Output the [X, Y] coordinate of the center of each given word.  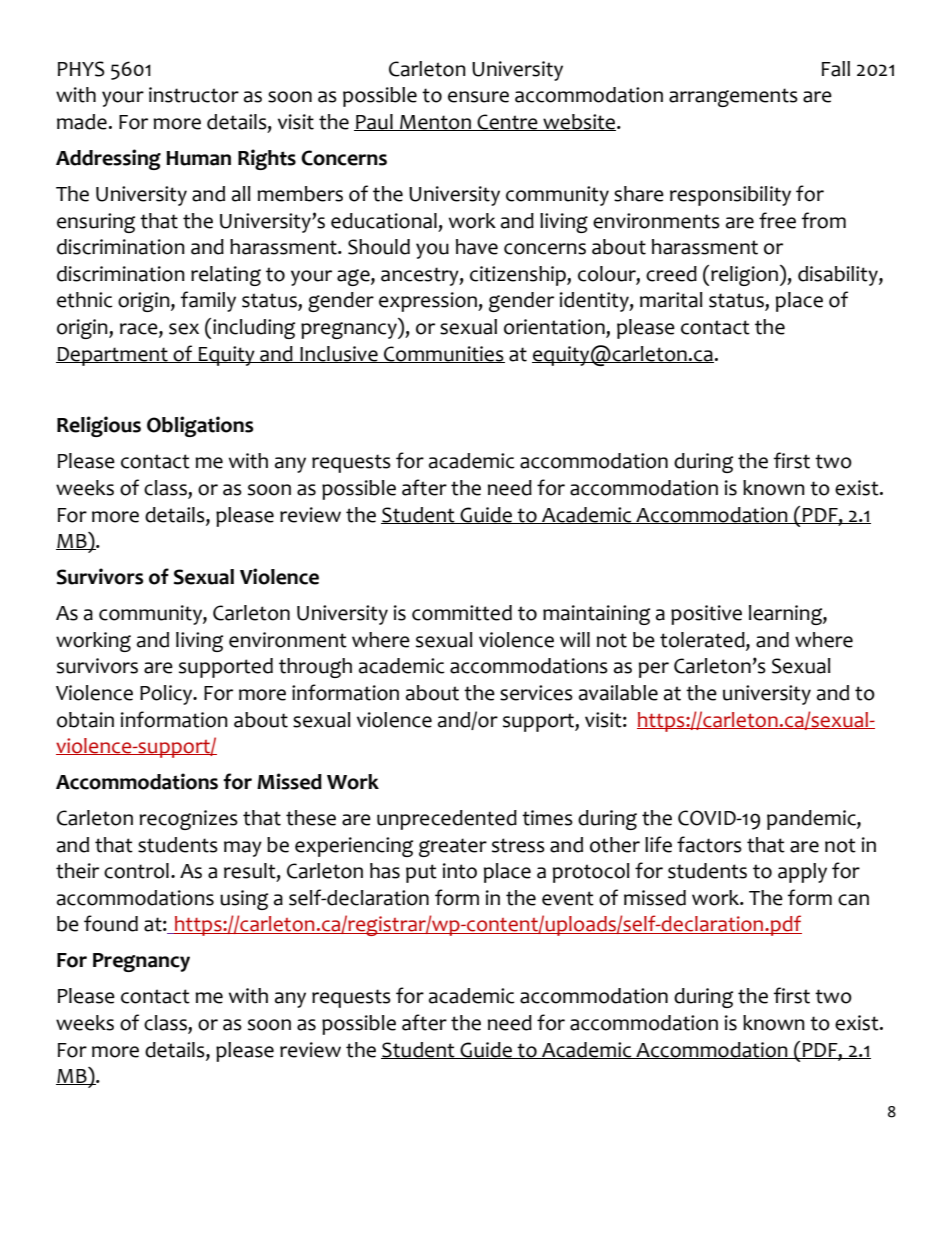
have [477, 247]
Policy [167, 695]
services [536, 693]
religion [744, 276]
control [136, 871]
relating [226, 276]
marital [671, 300]
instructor [194, 95]
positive [706, 615]
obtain [85, 720]
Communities [443, 354]
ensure [478, 97]
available [618, 693]
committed [462, 613]
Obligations [200, 426]
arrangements [733, 97]
